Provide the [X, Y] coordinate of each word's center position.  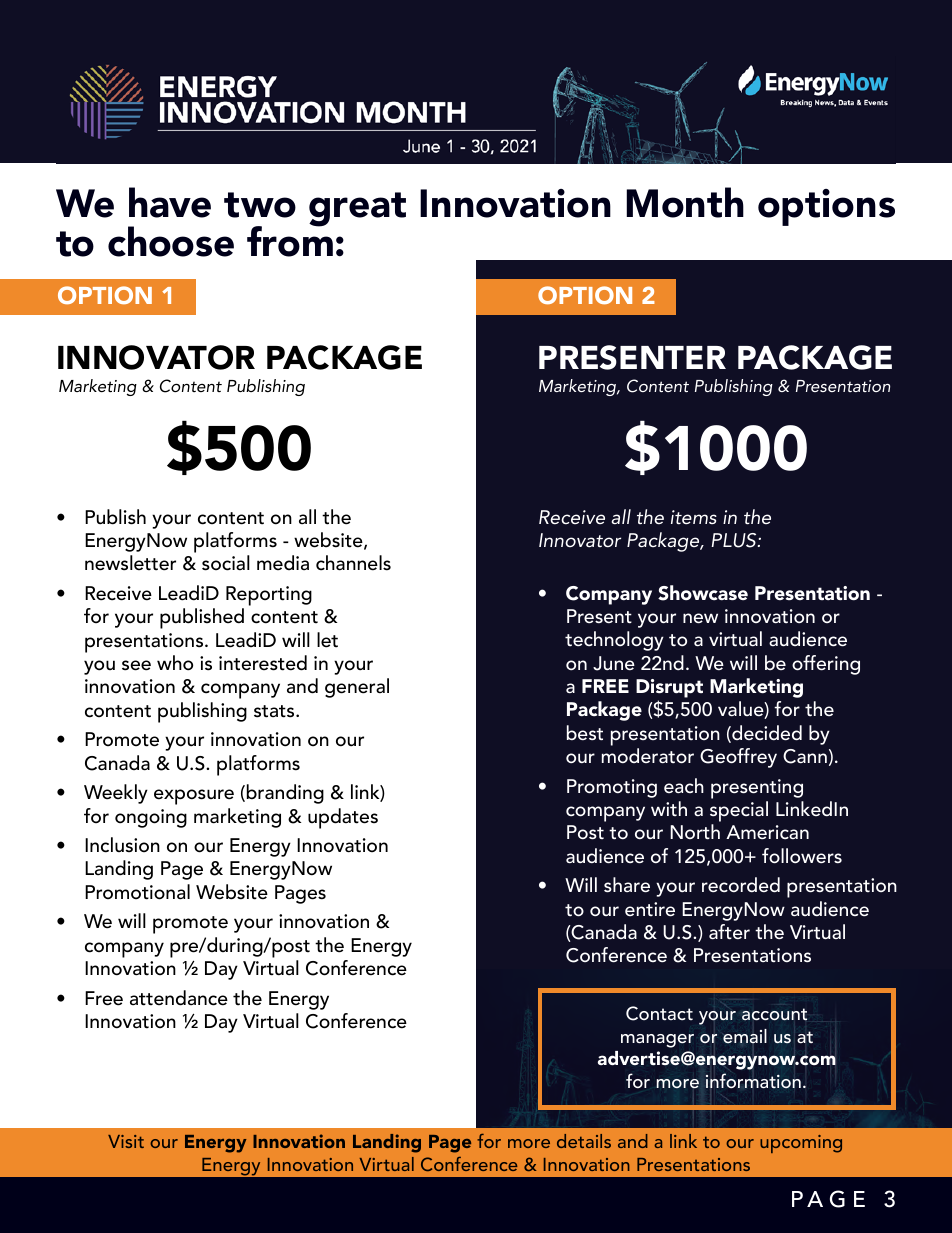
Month [685, 202]
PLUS [735, 540]
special [739, 811]
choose [171, 241]
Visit [126, 1141]
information [753, 1081]
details [584, 1141]
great [357, 209]
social [226, 563]
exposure [194, 797]
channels [353, 563]
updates [343, 818]
